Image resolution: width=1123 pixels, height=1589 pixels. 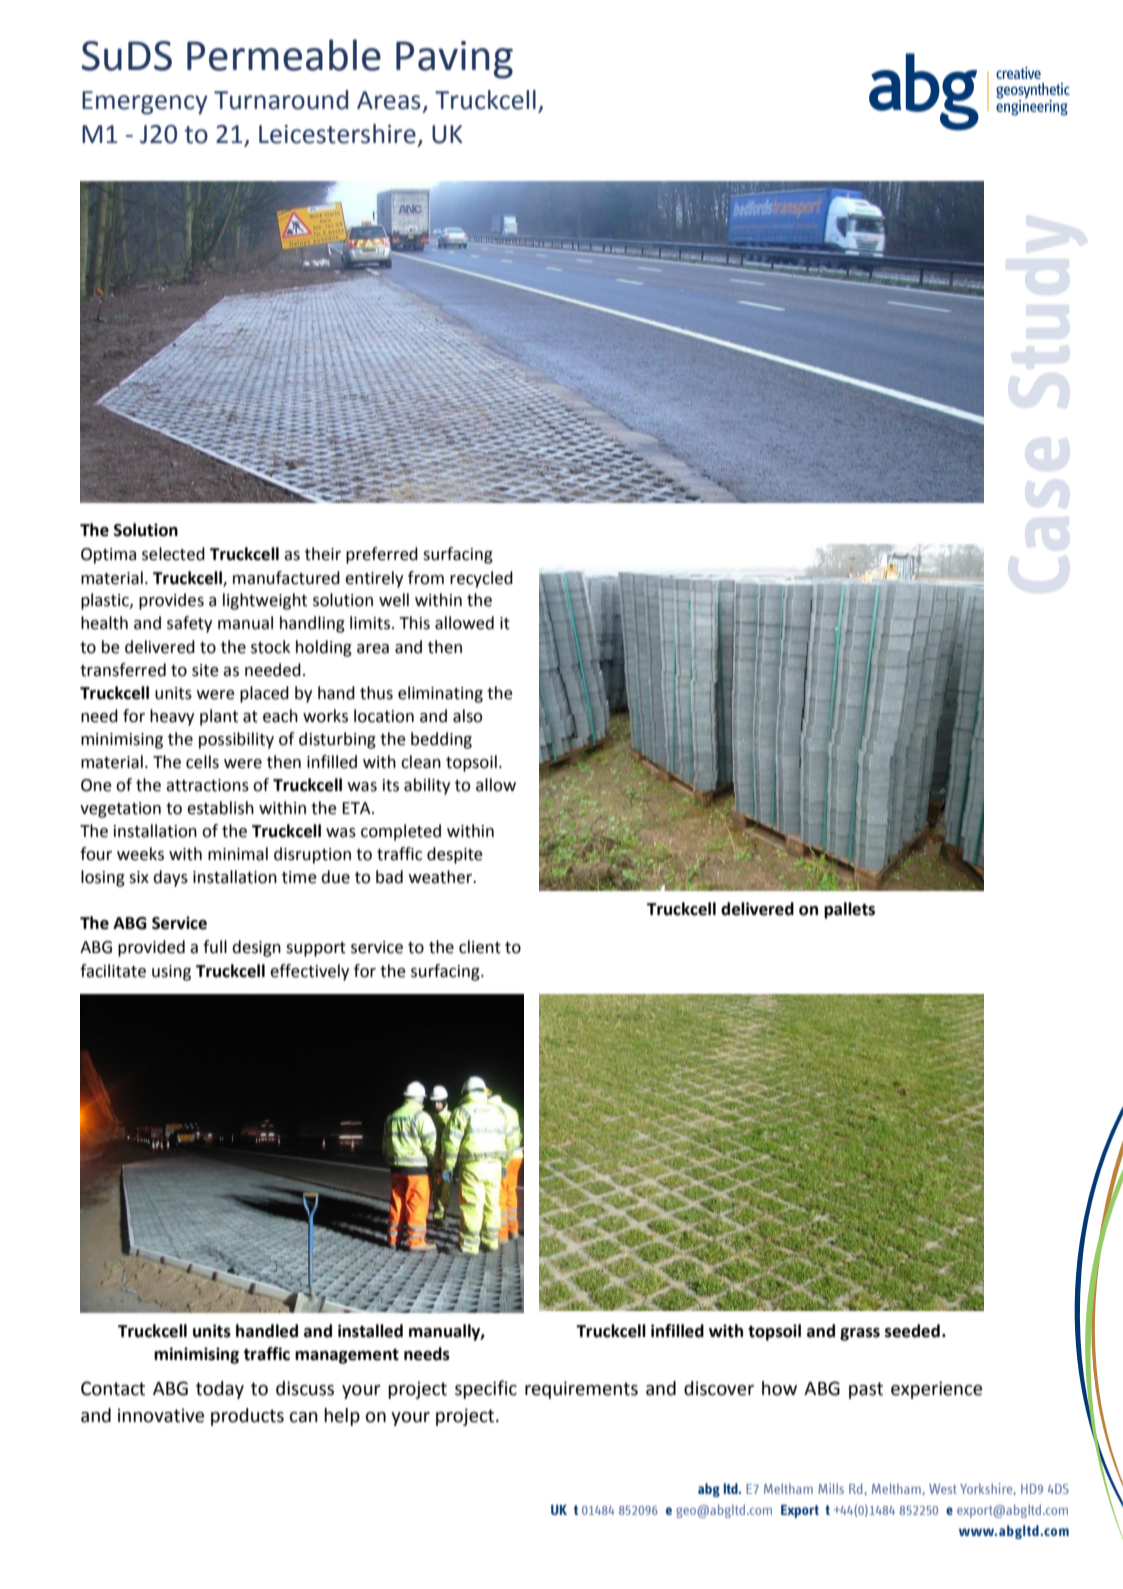 What do you see at coordinates (161, 1415) in the document?
I see `innovative` at bounding box center [161, 1415].
